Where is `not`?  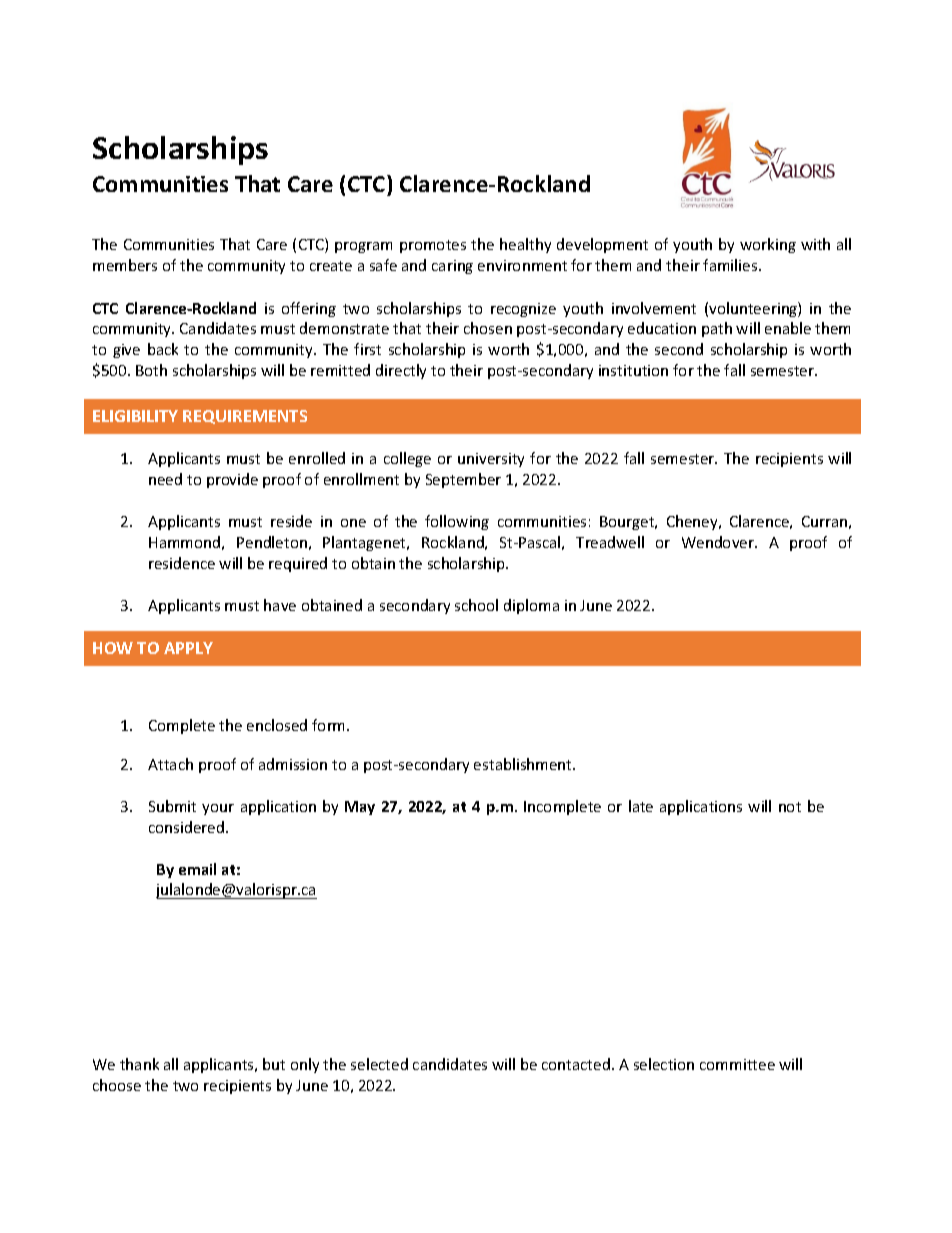
not is located at coordinates (790, 807).
